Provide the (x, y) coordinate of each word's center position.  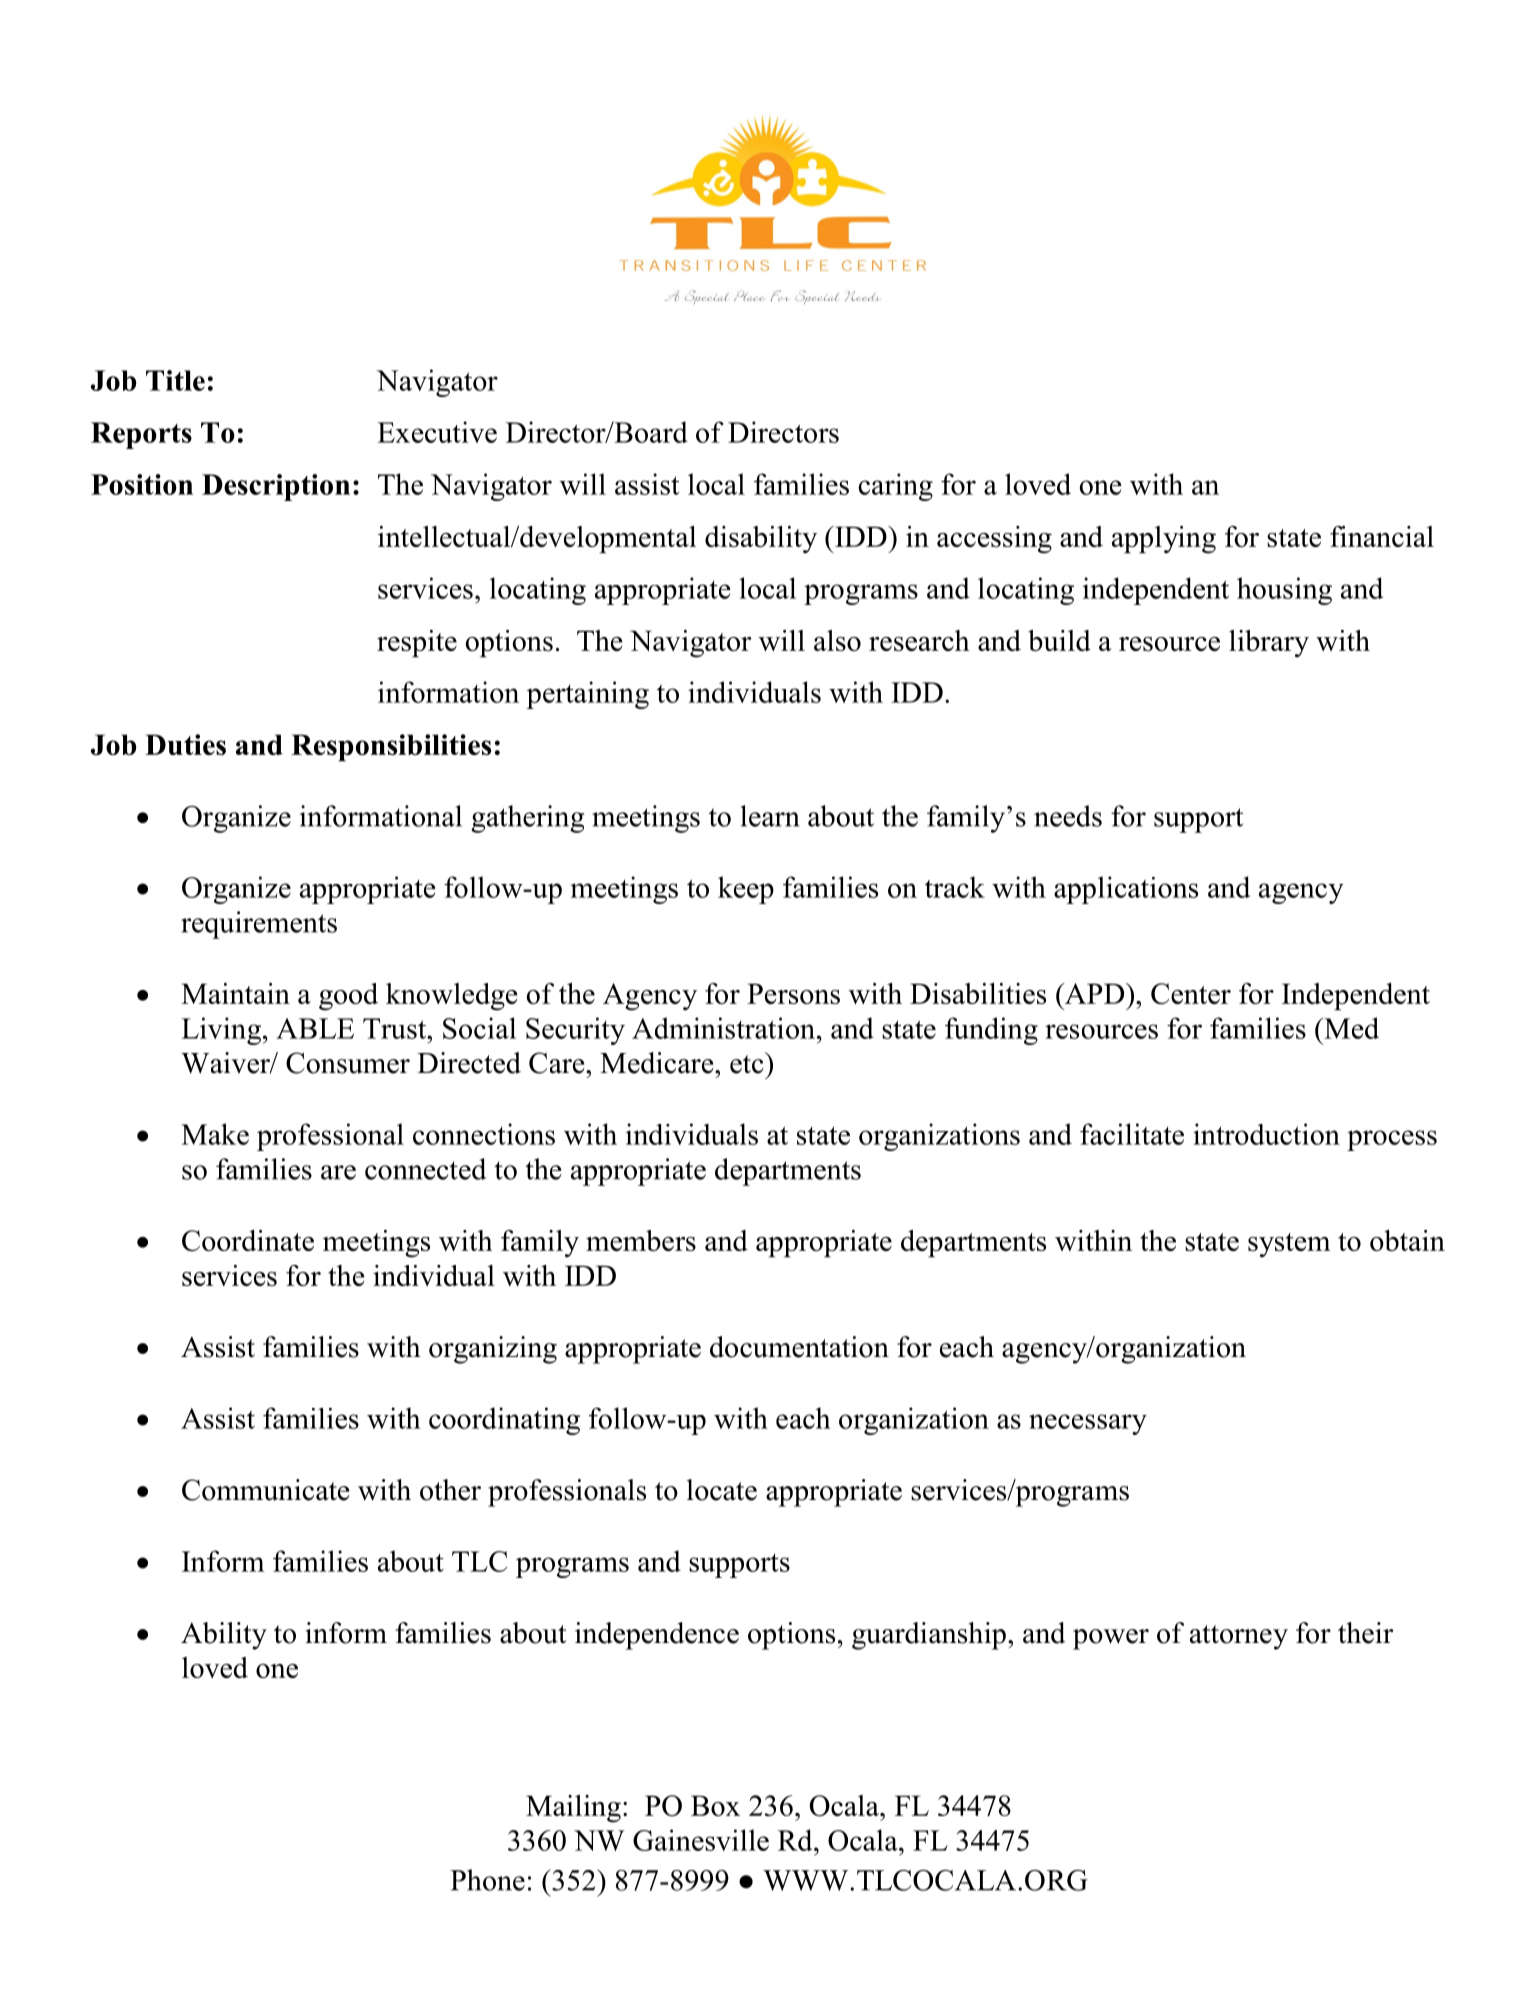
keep (746, 890)
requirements (259, 925)
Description (276, 487)
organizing (493, 1350)
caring (895, 487)
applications (1126, 890)
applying (1164, 540)
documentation (799, 1347)
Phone (487, 1880)
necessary (1088, 1424)
